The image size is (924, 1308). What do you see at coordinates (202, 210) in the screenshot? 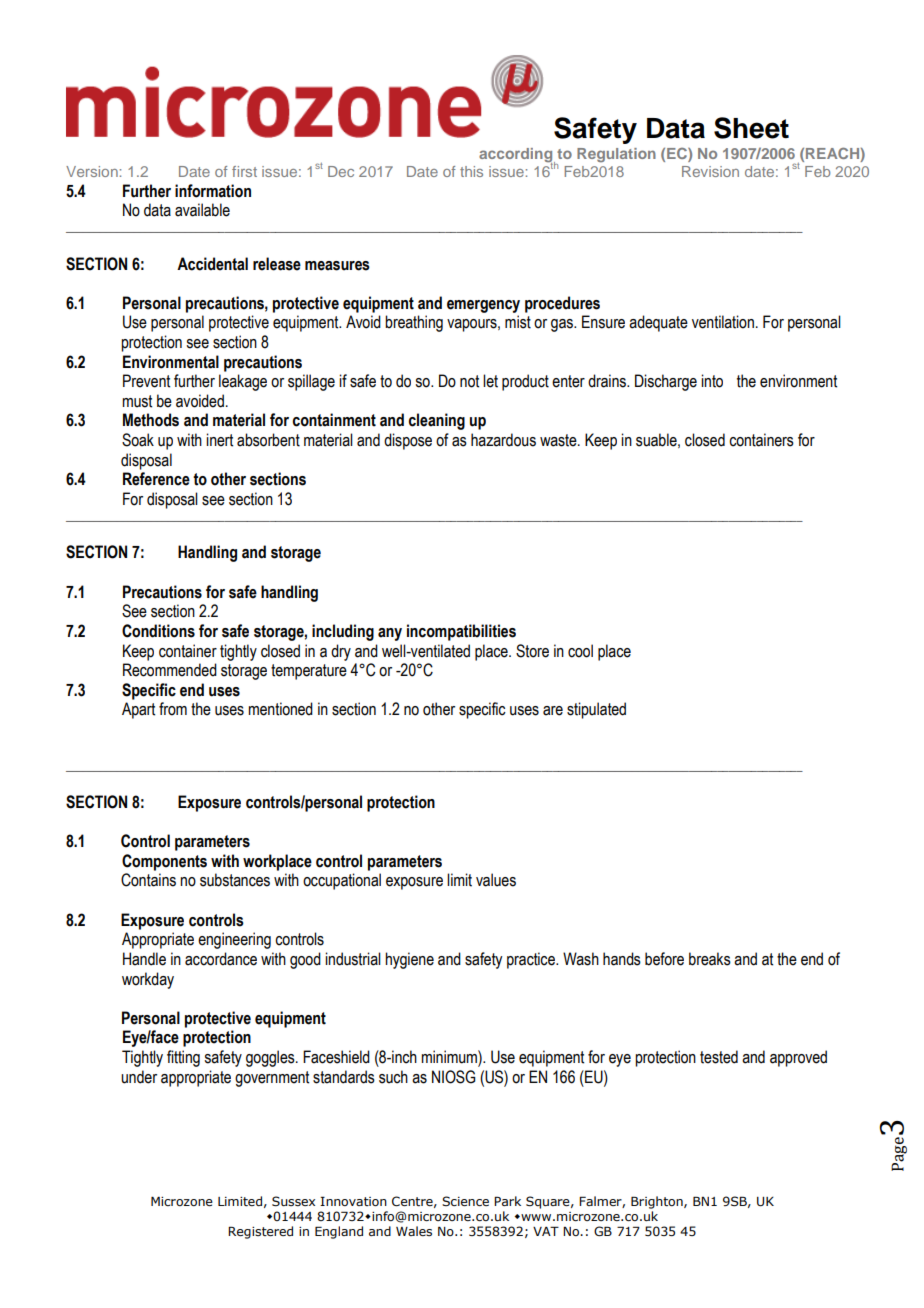
I see `available` at bounding box center [202, 210].
